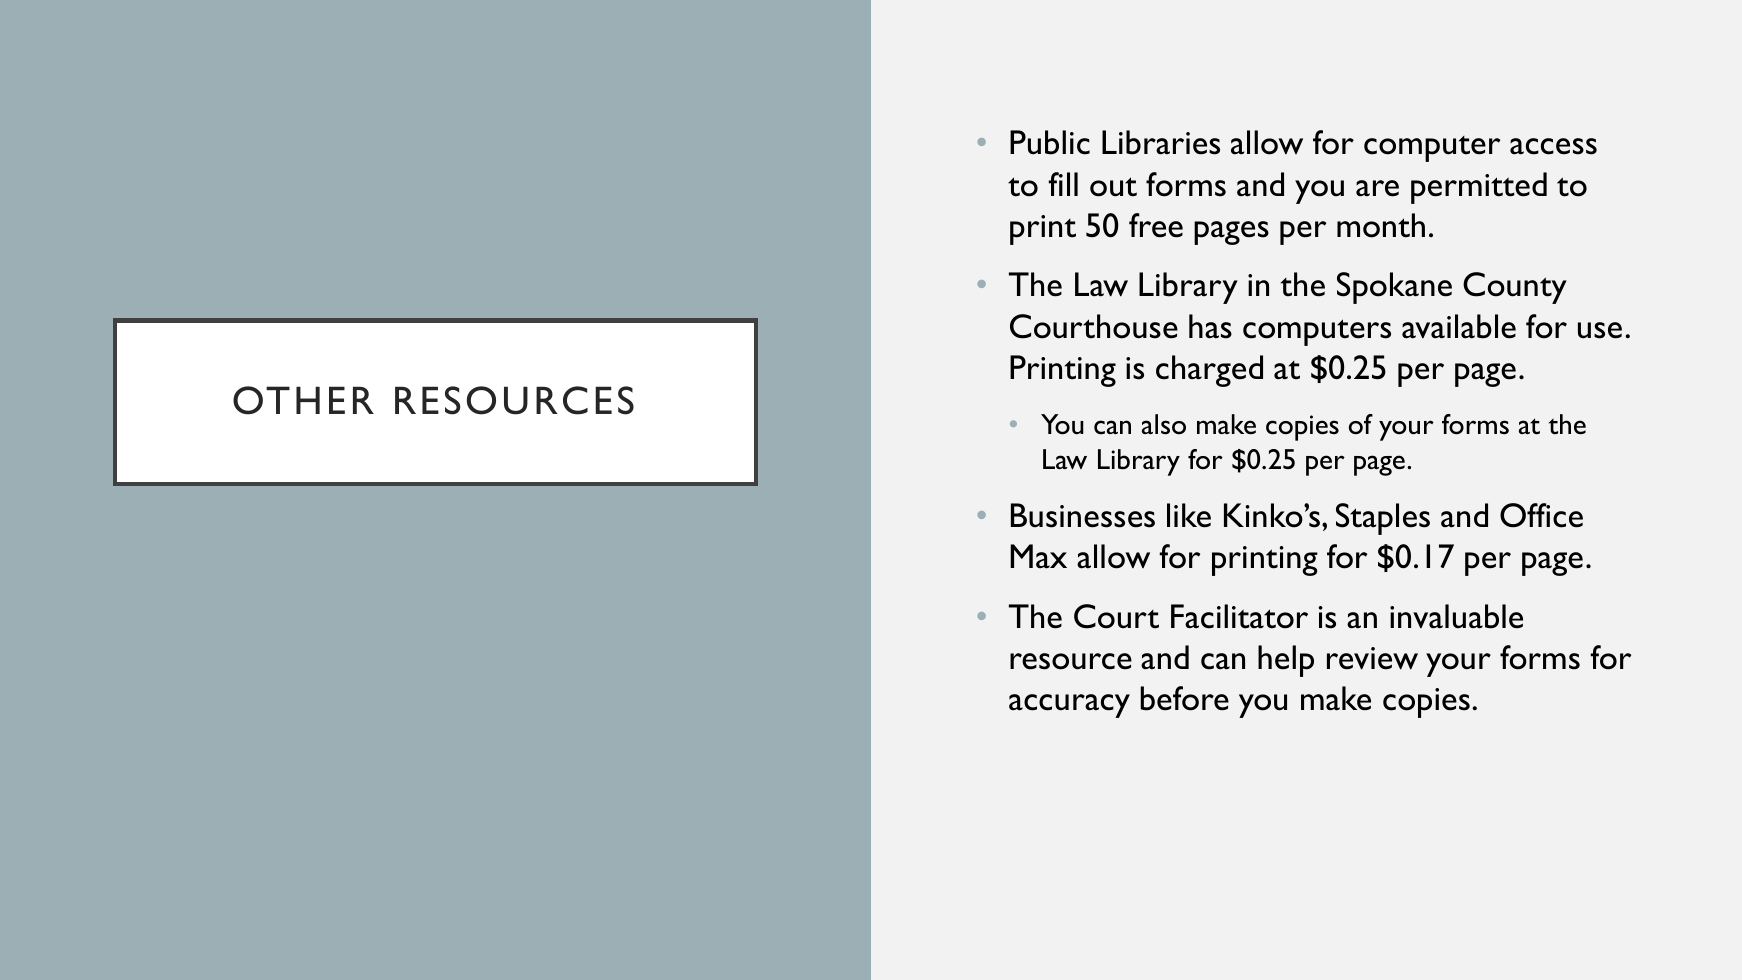 The width and height of the screenshot is (1742, 980). I want to click on available, so click(1459, 326).
